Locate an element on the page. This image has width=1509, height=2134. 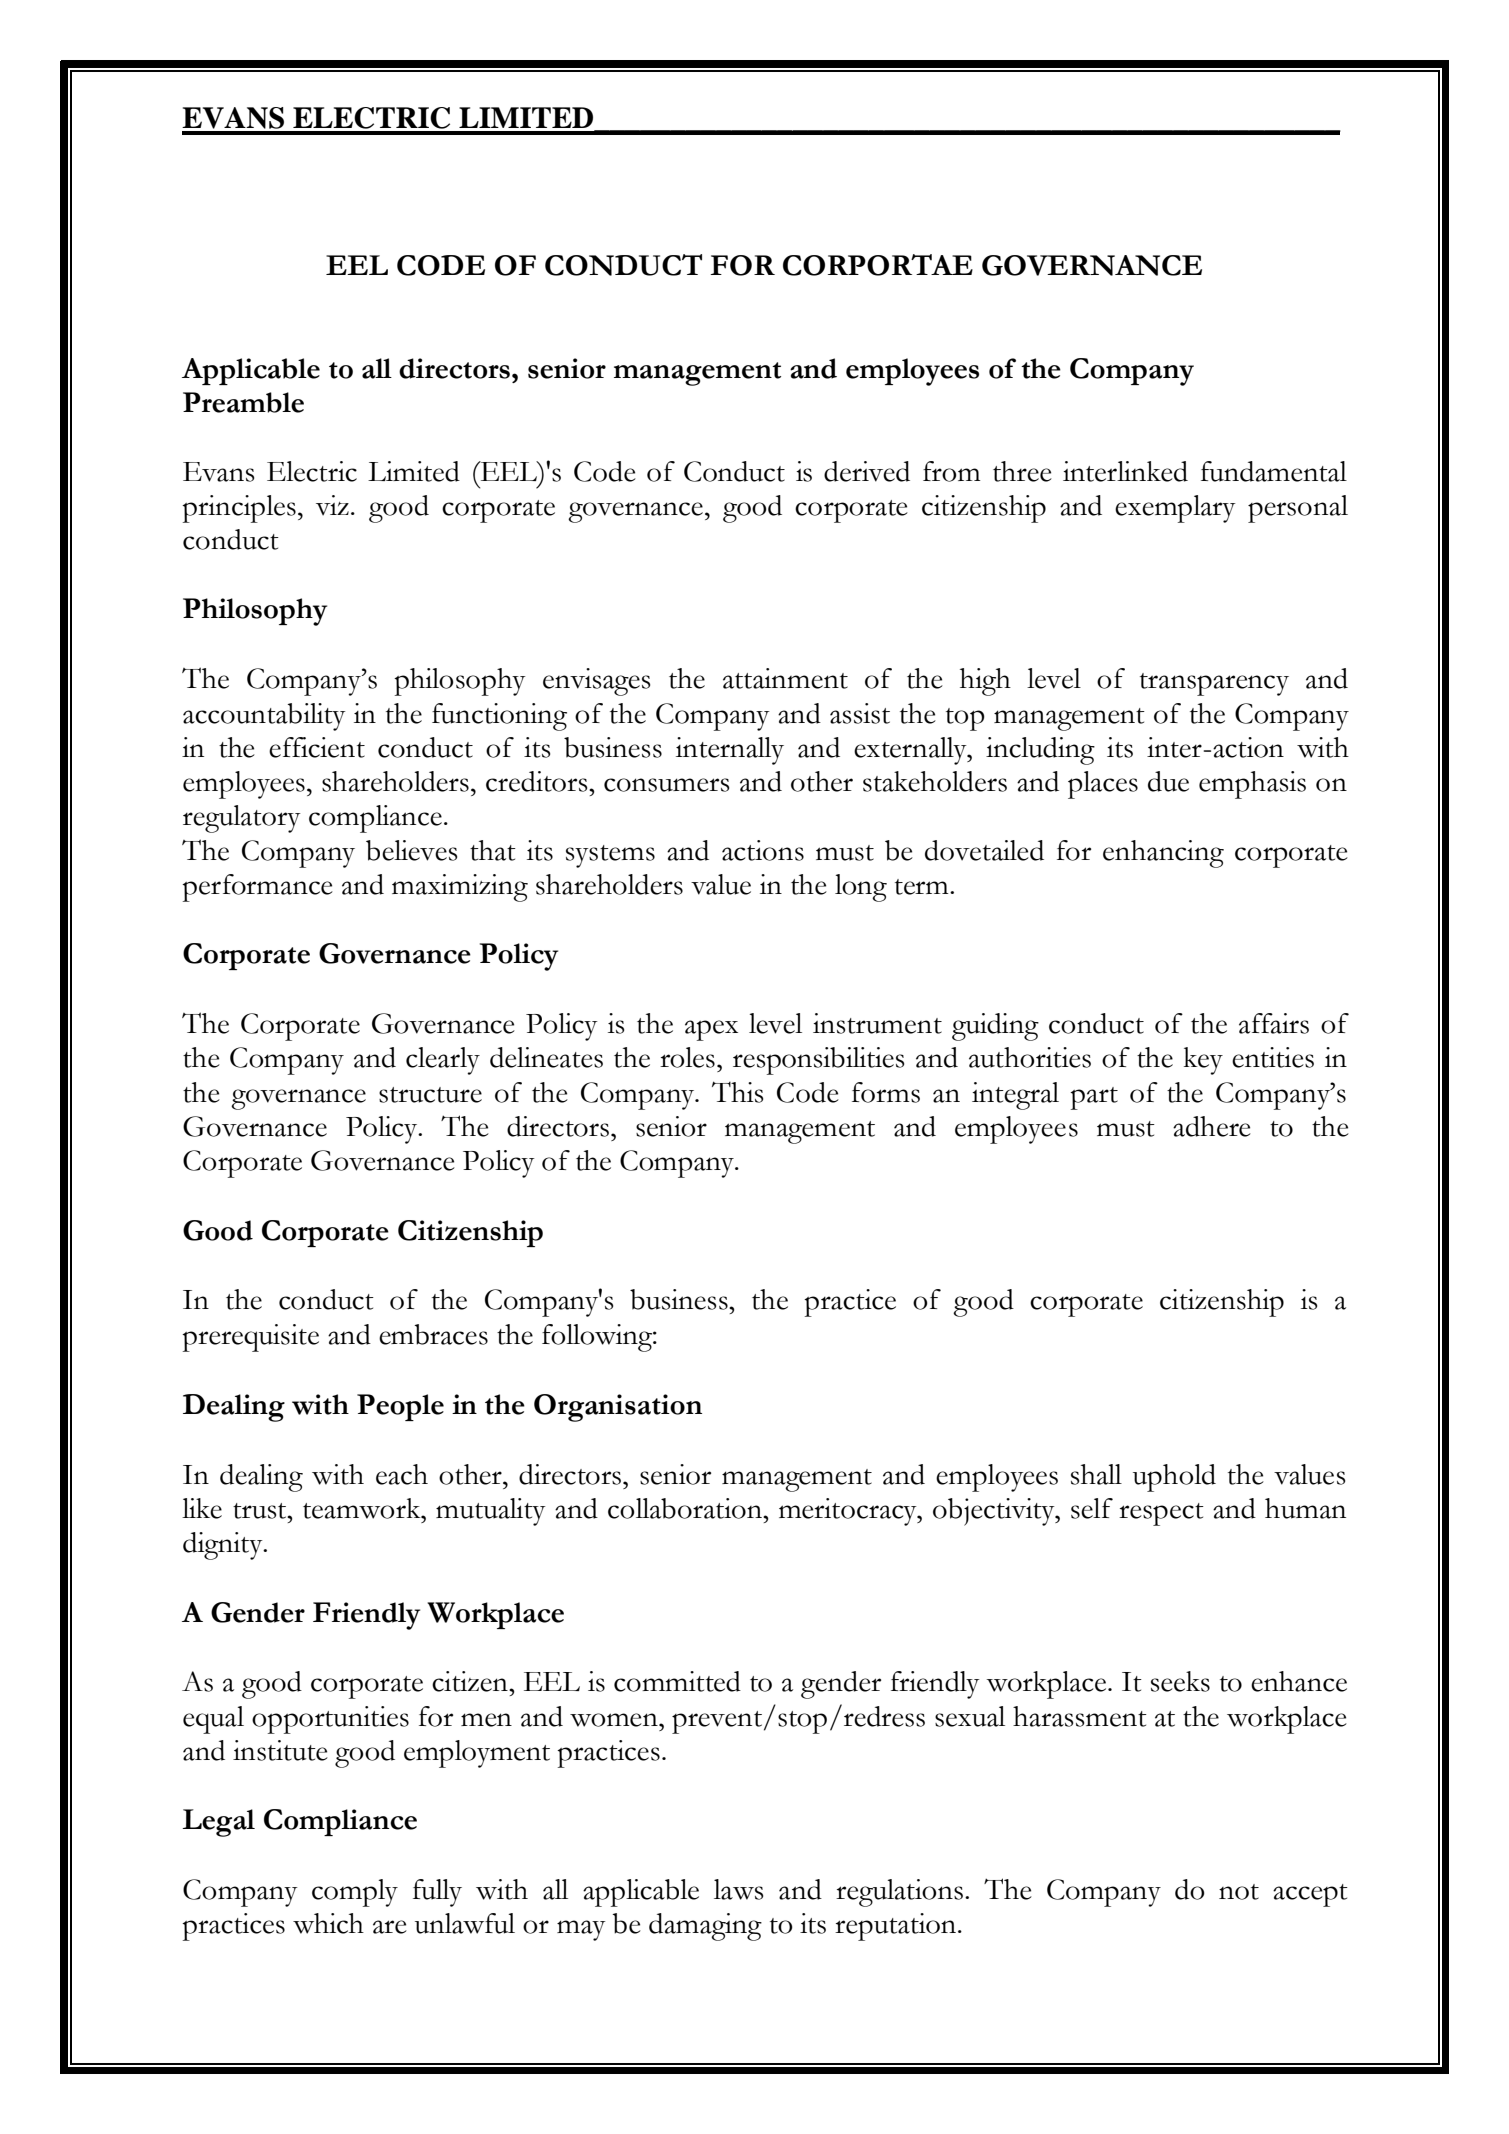
People is located at coordinates (400, 1407).
